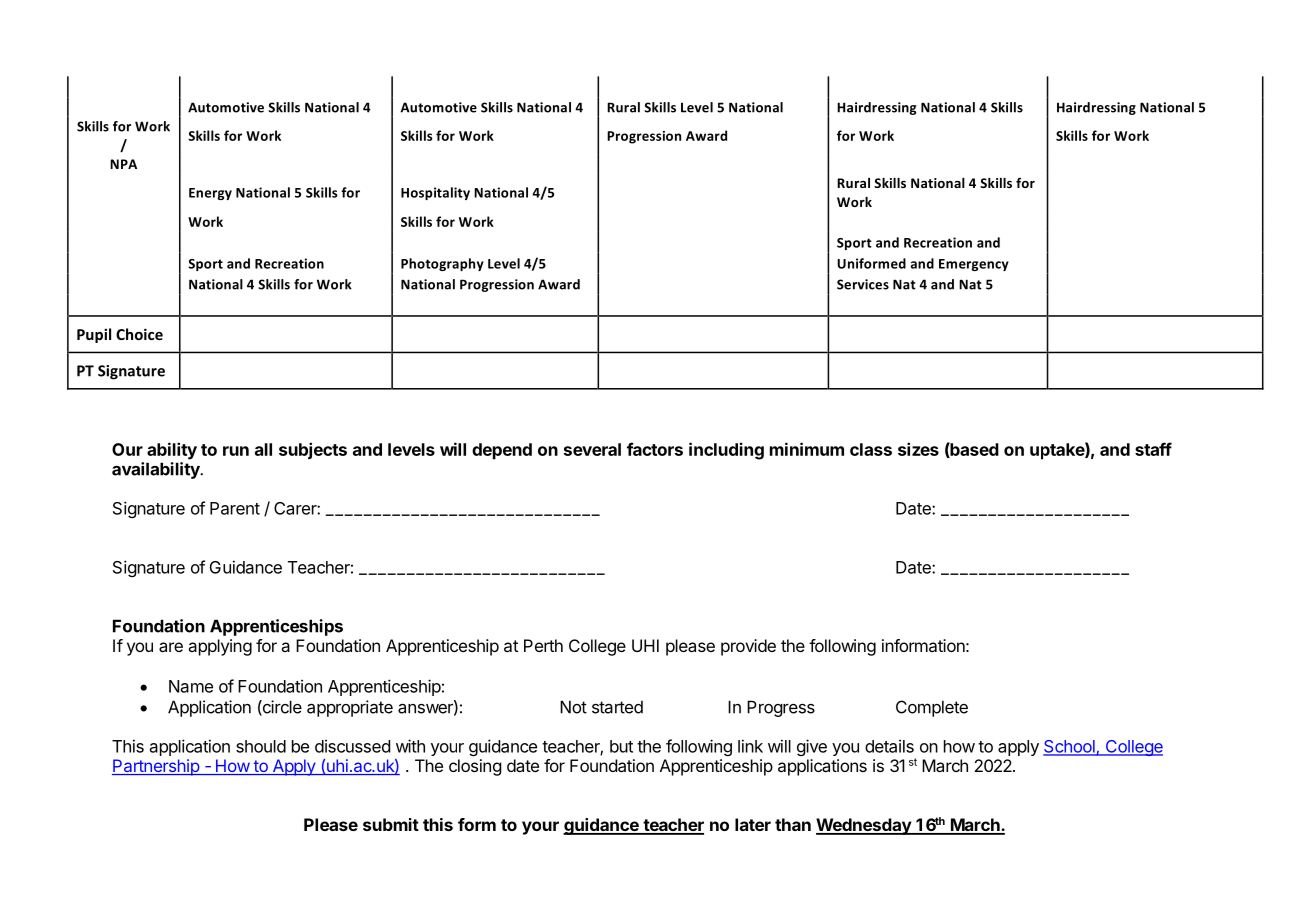 This page has width=1308, height=924. What do you see at coordinates (235, 508) in the page?
I see `Parent` at bounding box center [235, 508].
